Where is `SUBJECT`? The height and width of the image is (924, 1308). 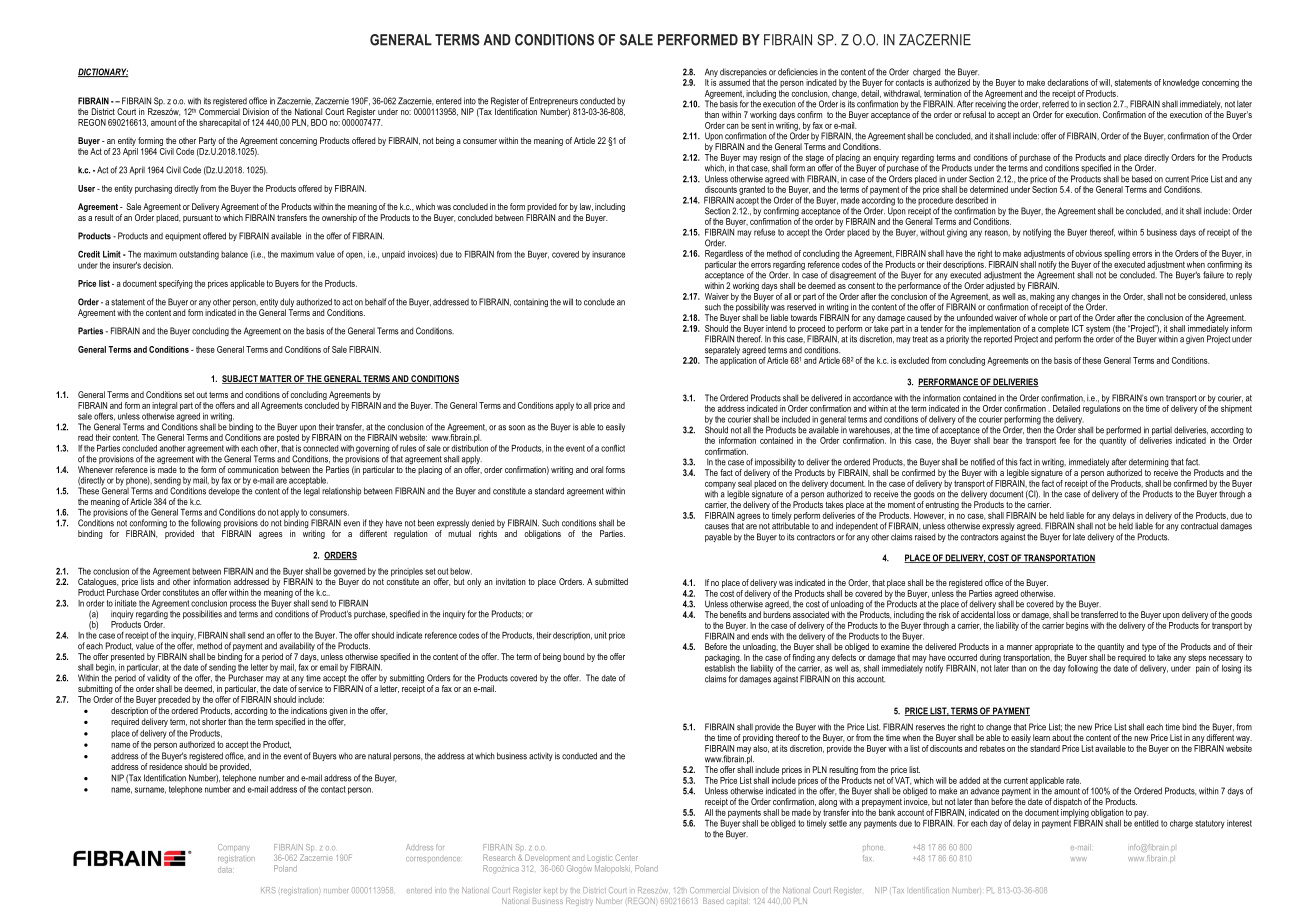
SUBJECT is located at coordinates (240, 379).
